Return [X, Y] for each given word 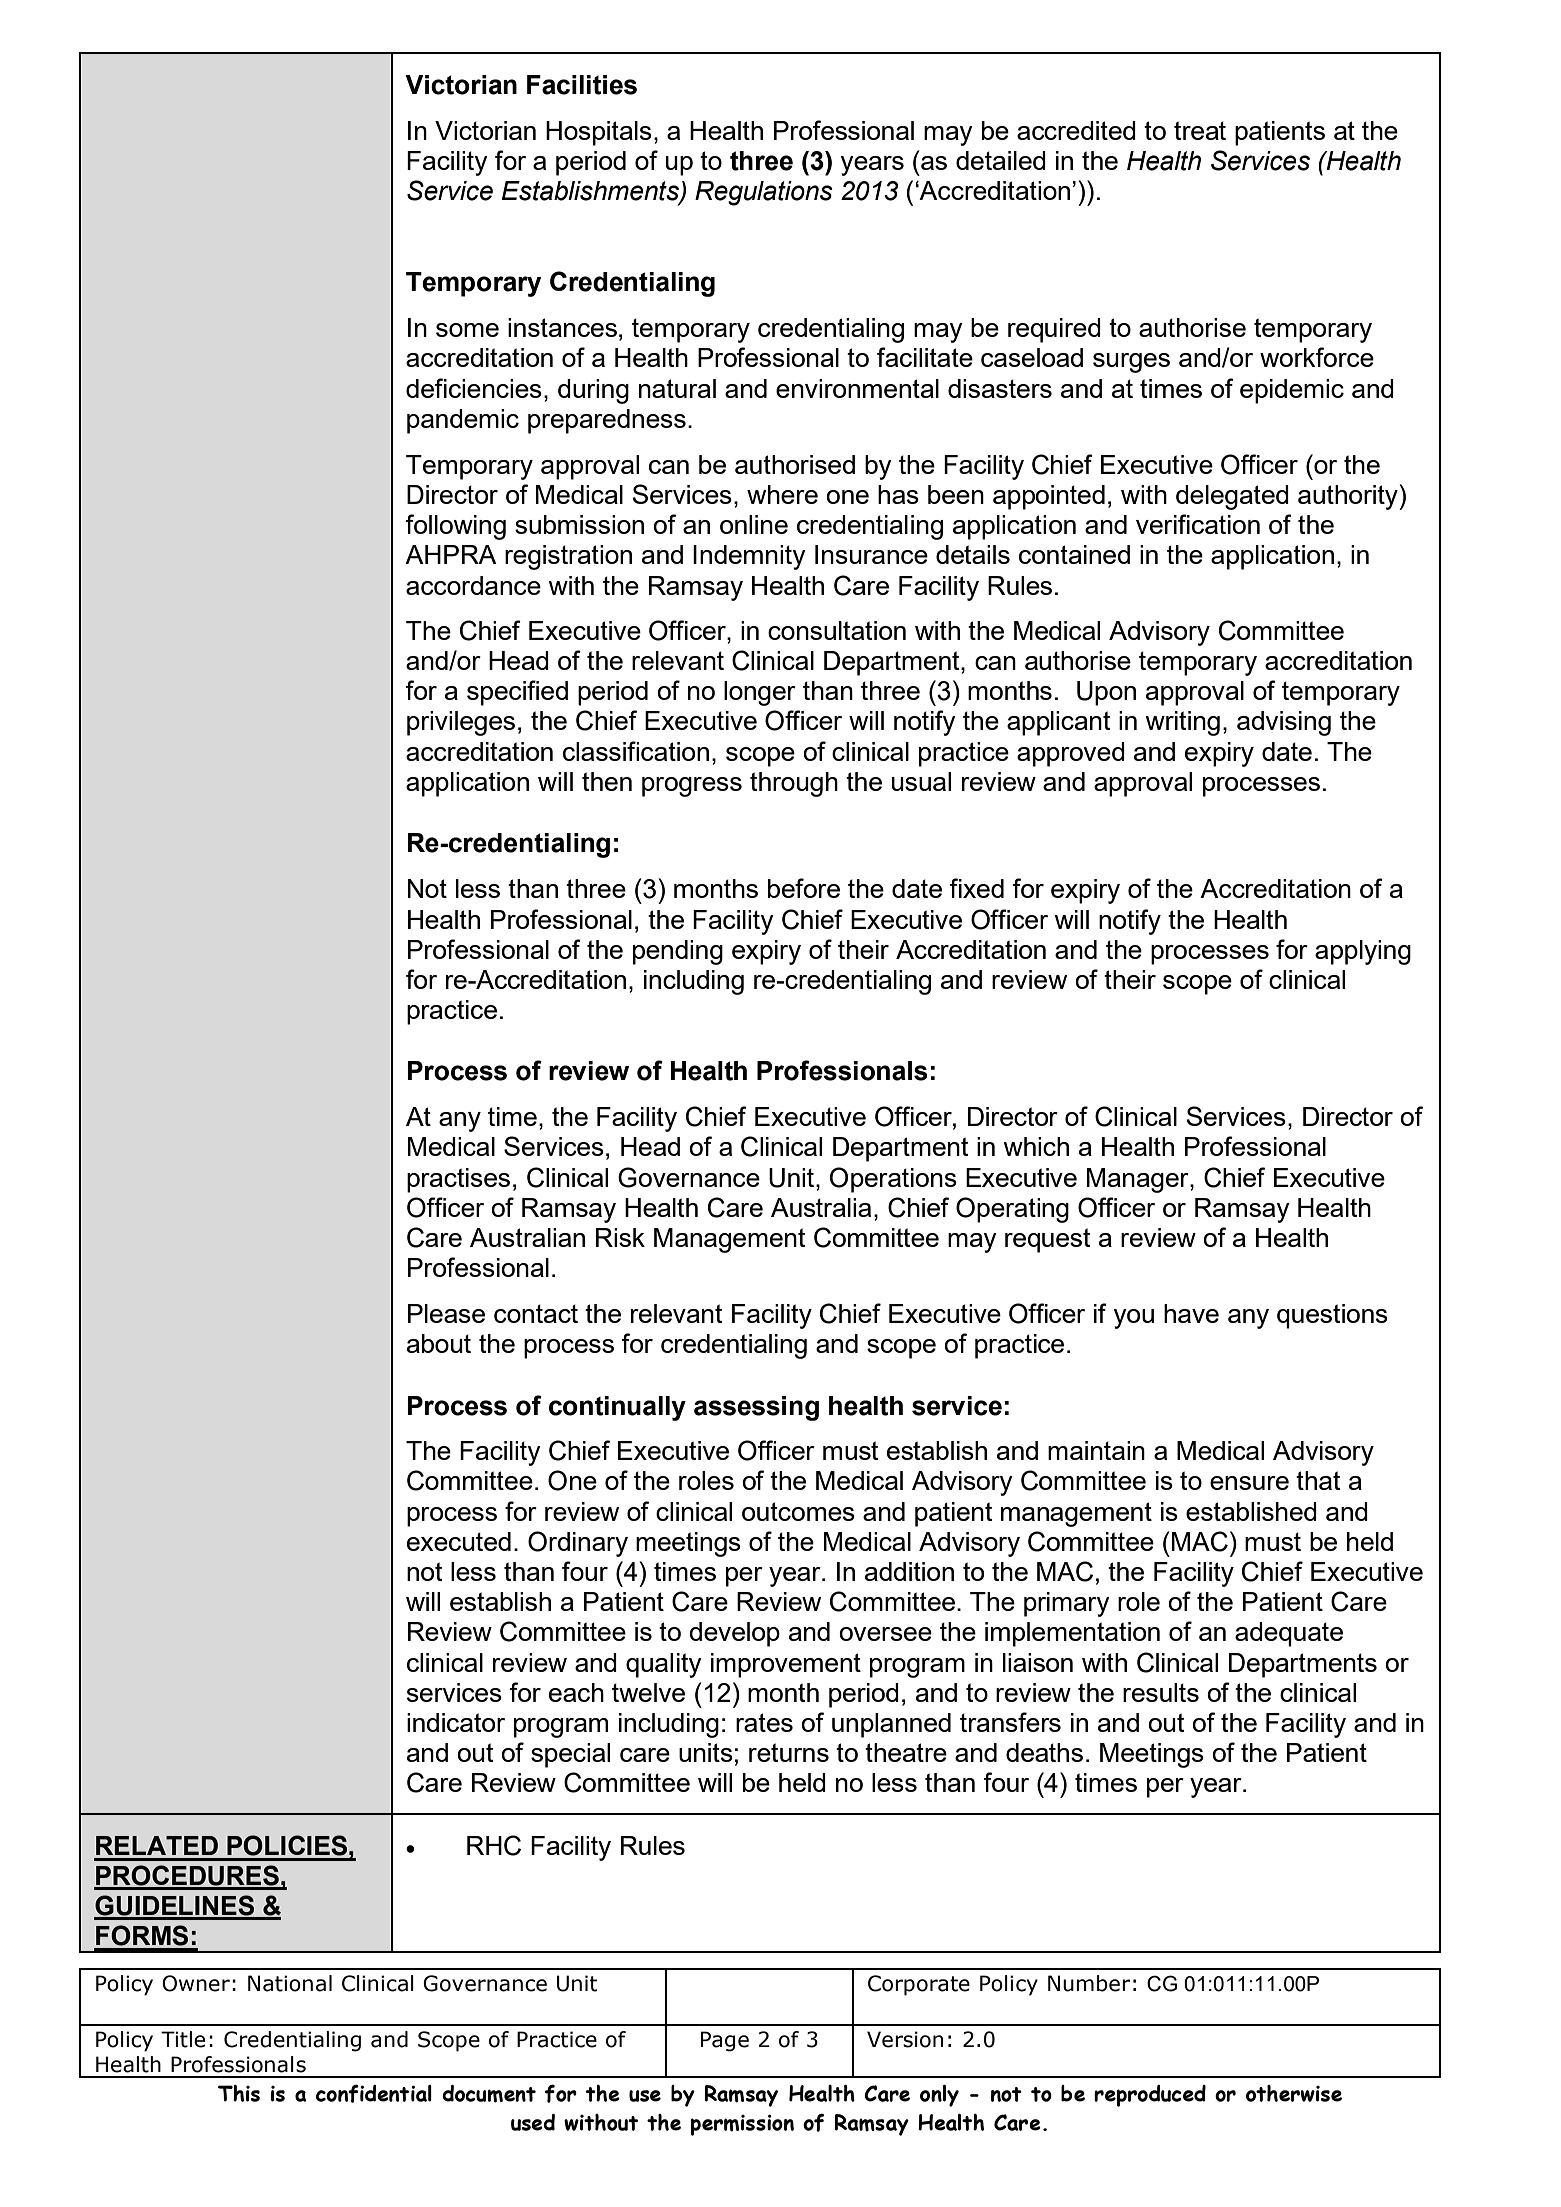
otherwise [1294, 2093]
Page [725, 2041]
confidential [374, 2093]
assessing [756, 1408]
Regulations [764, 193]
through [794, 784]
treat [1200, 130]
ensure [1249, 1483]
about [439, 1343]
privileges [461, 723]
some [467, 330]
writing [1182, 723]
